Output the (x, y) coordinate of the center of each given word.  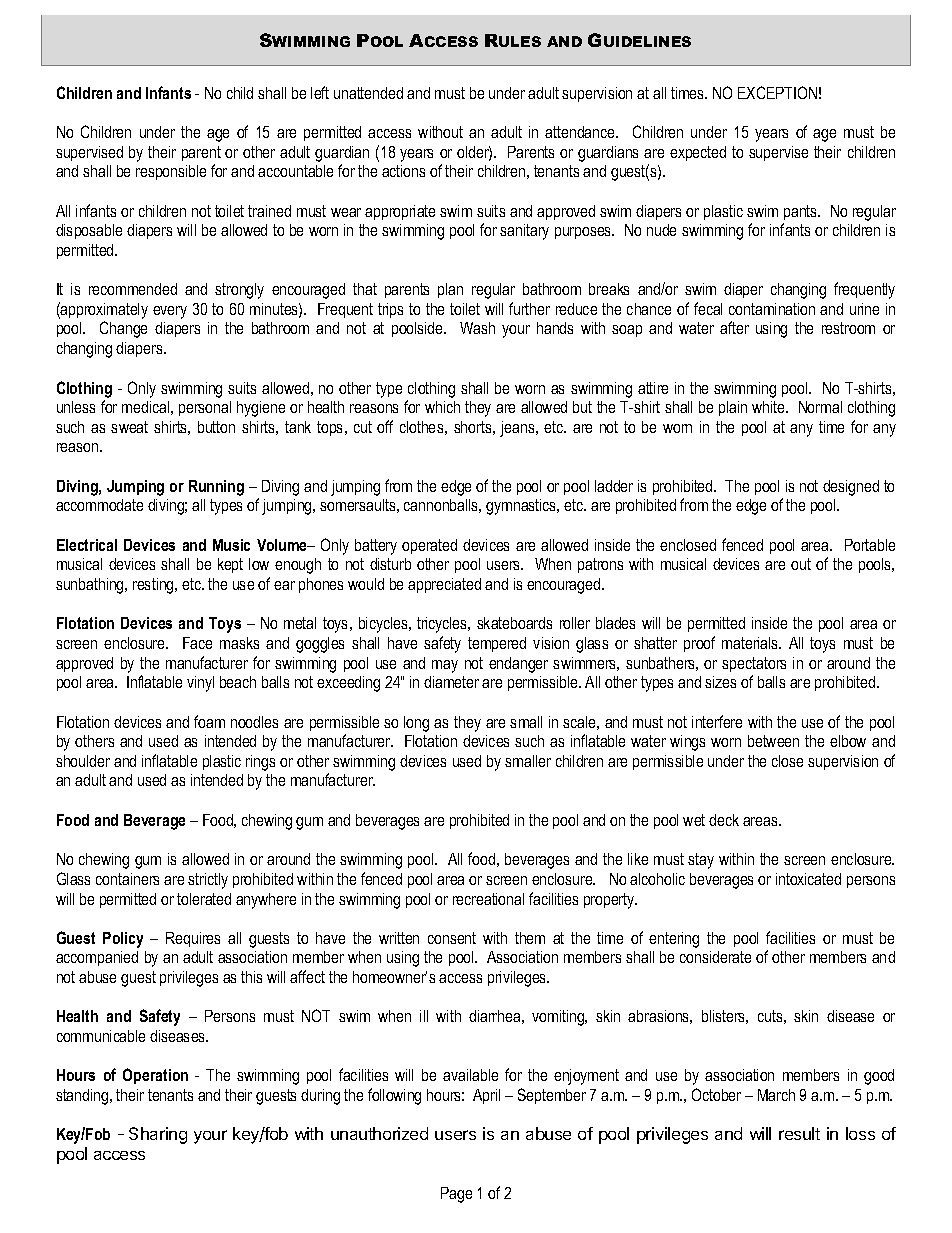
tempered (497, 644)
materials (751, 643)
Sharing (158, 1135)
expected (698, 153)
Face (197, 643)
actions (403, 171)
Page (456, 1195)
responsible (171, 172)
